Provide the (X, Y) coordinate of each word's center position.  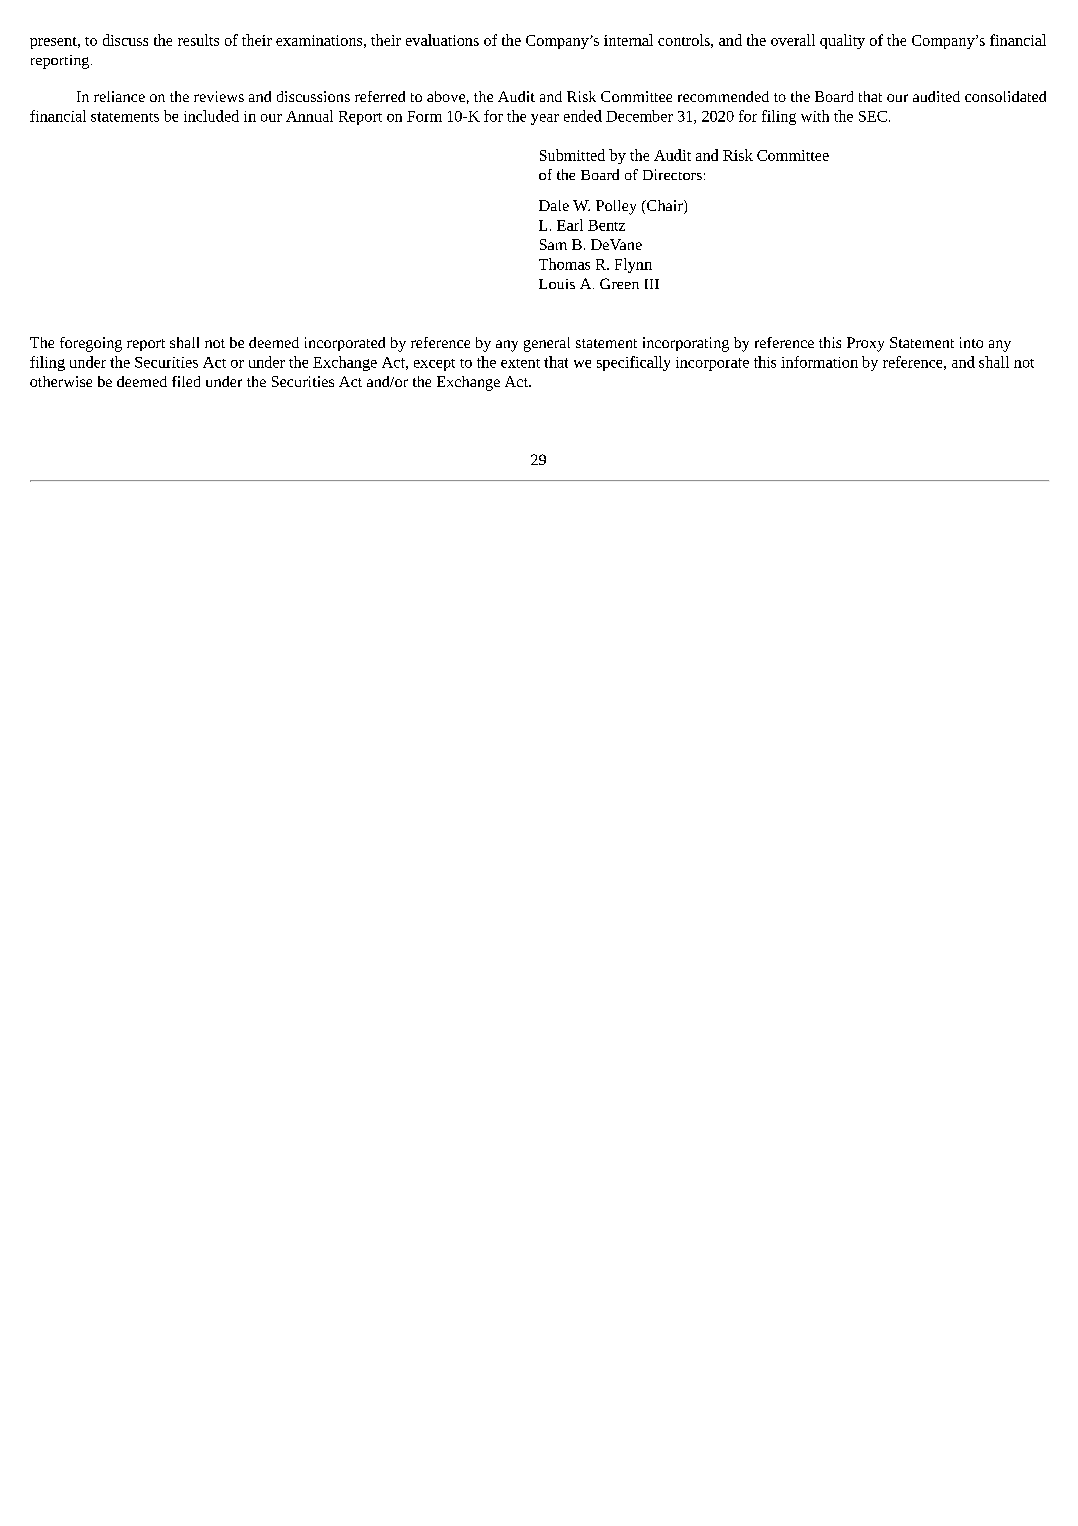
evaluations (442, 40)
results (198, 40)
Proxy (865, 344)
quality (842, 41)
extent (520, 363)
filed (186, 381)
